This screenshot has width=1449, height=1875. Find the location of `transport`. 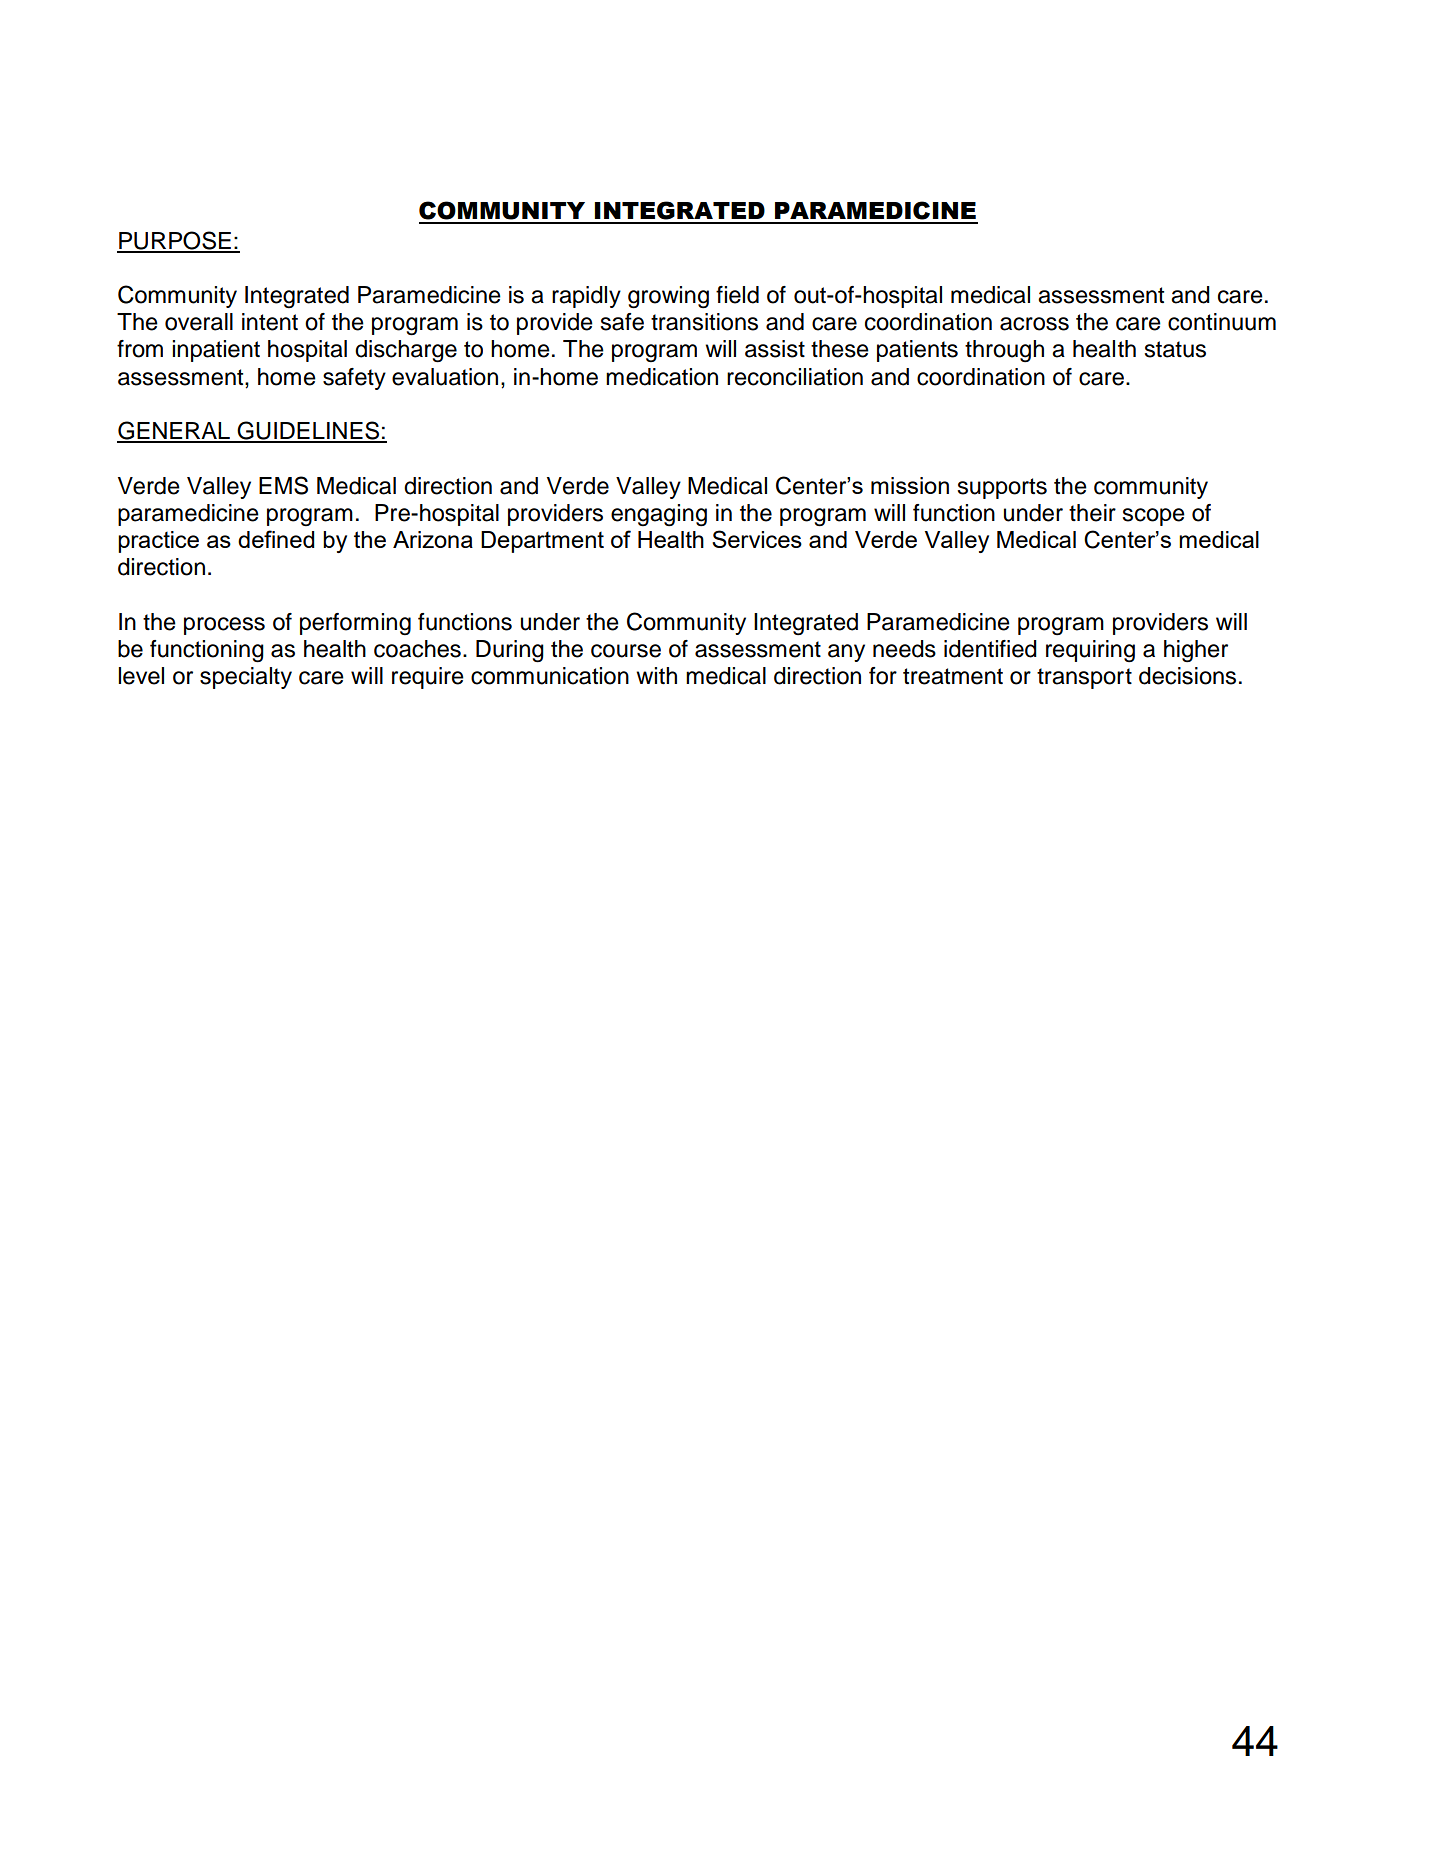

transport is located at coordinates (1084, 678).
